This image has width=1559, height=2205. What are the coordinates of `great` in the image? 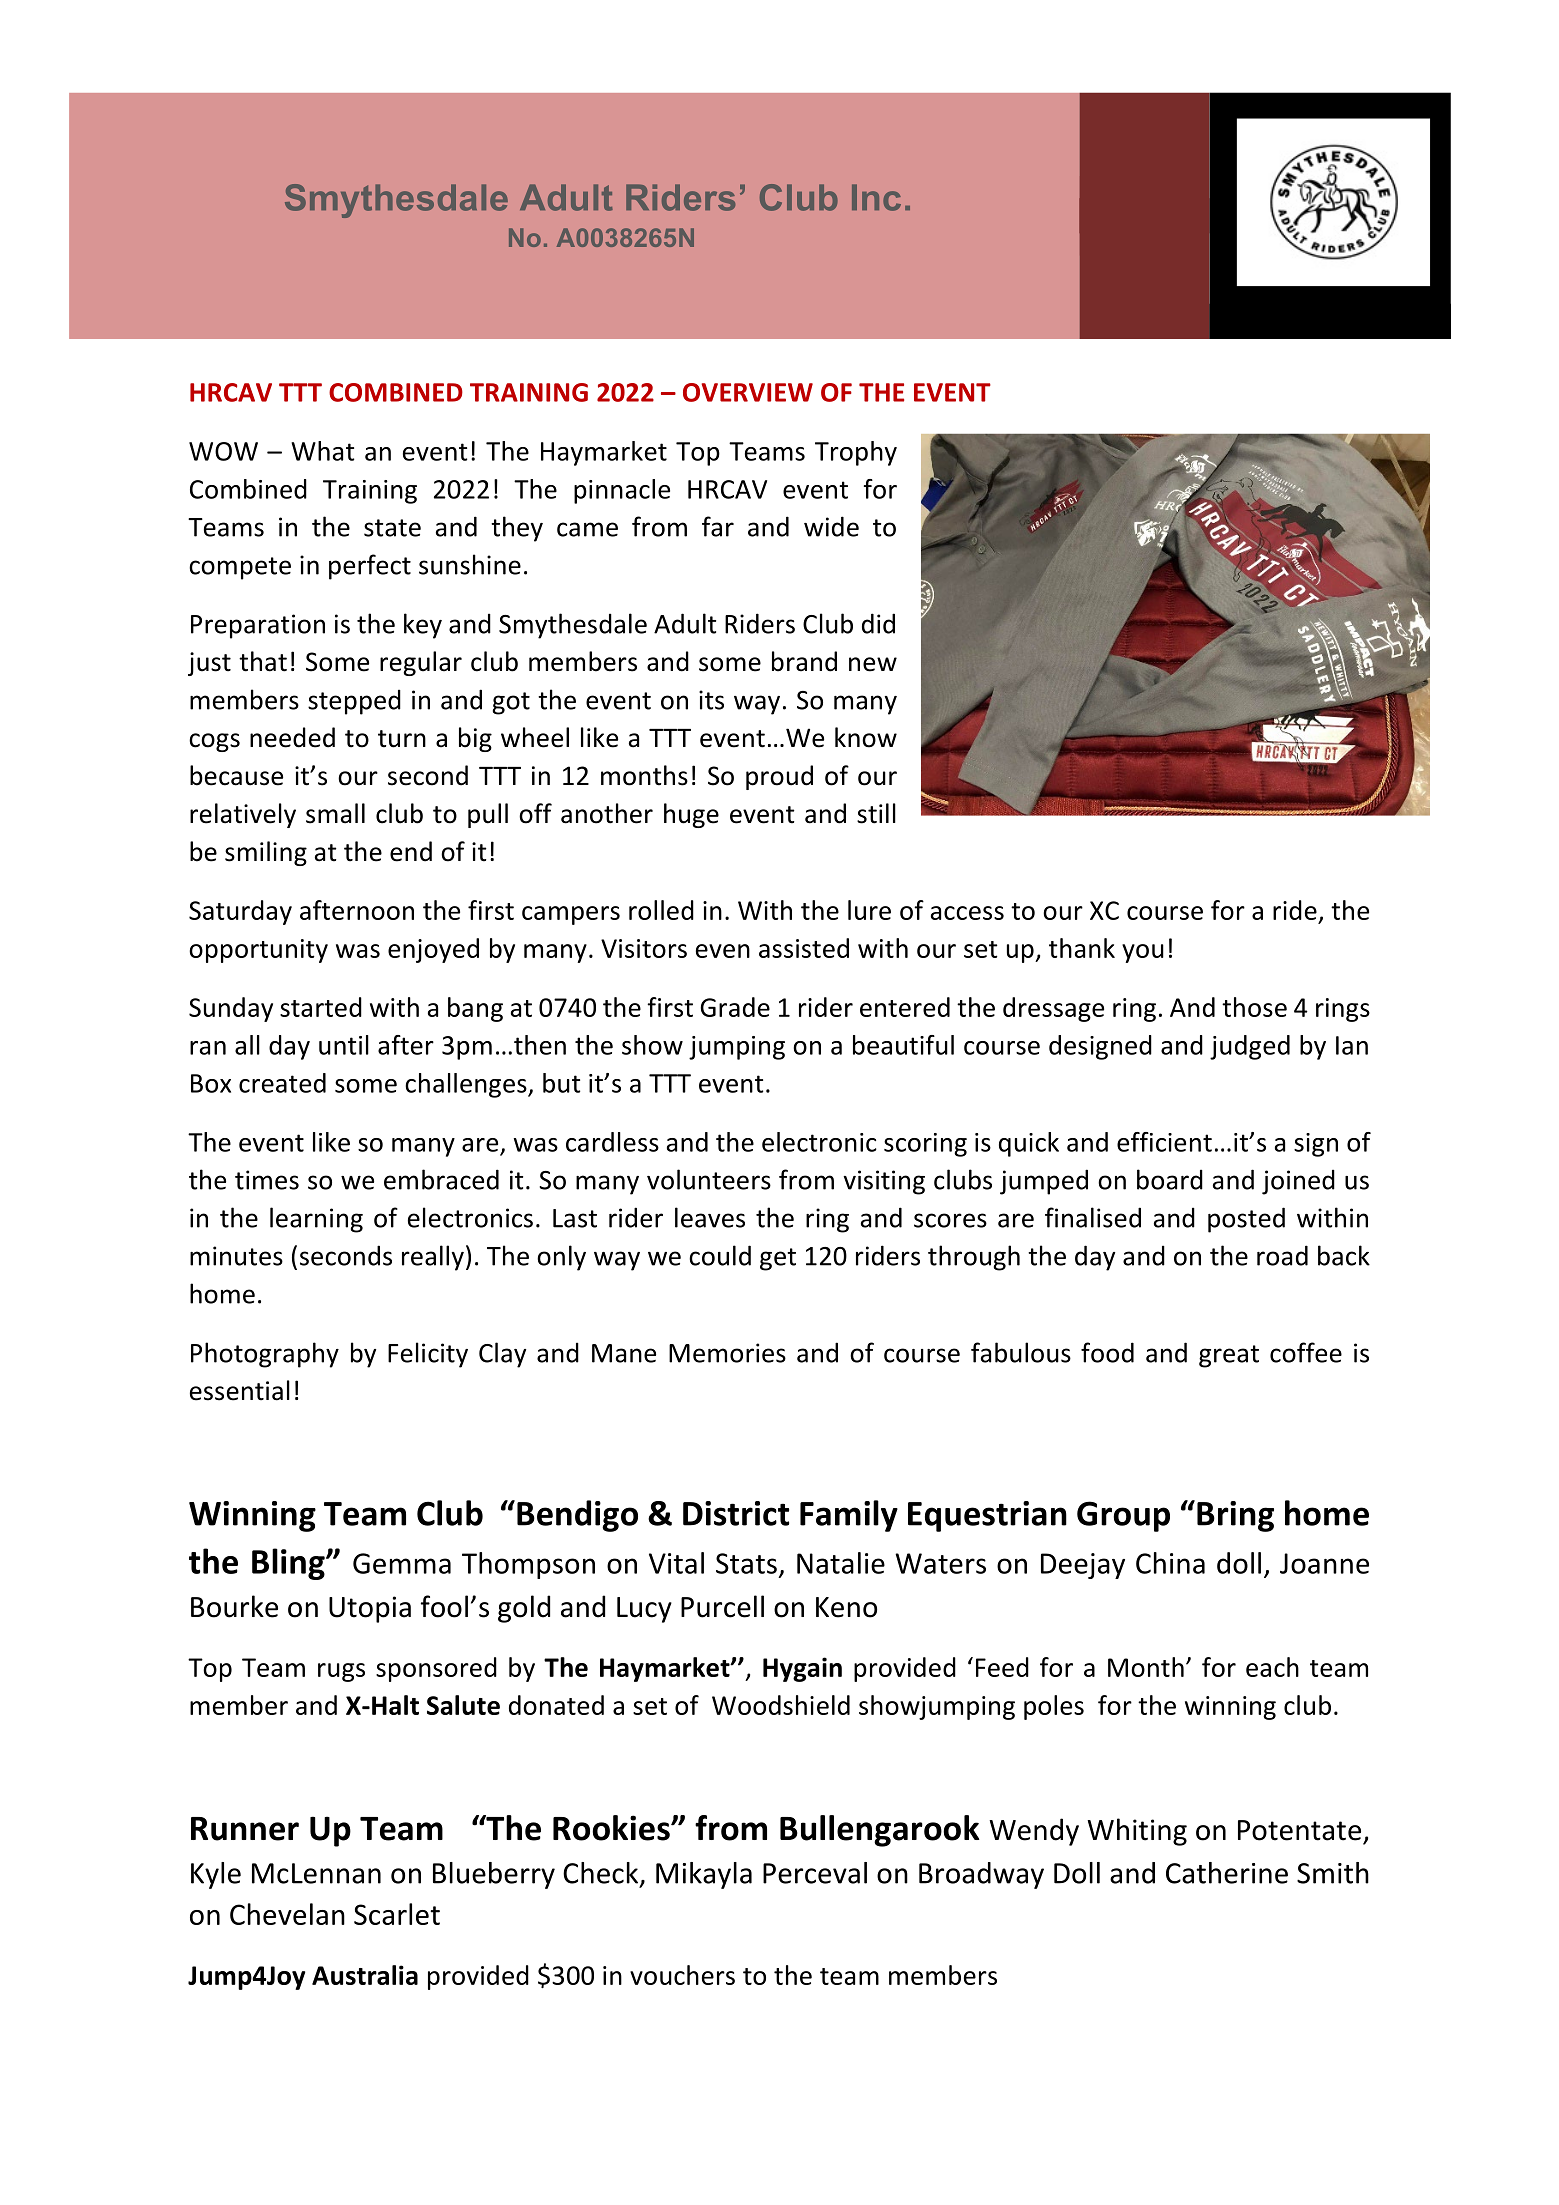 It's located at (1229, 1356).
